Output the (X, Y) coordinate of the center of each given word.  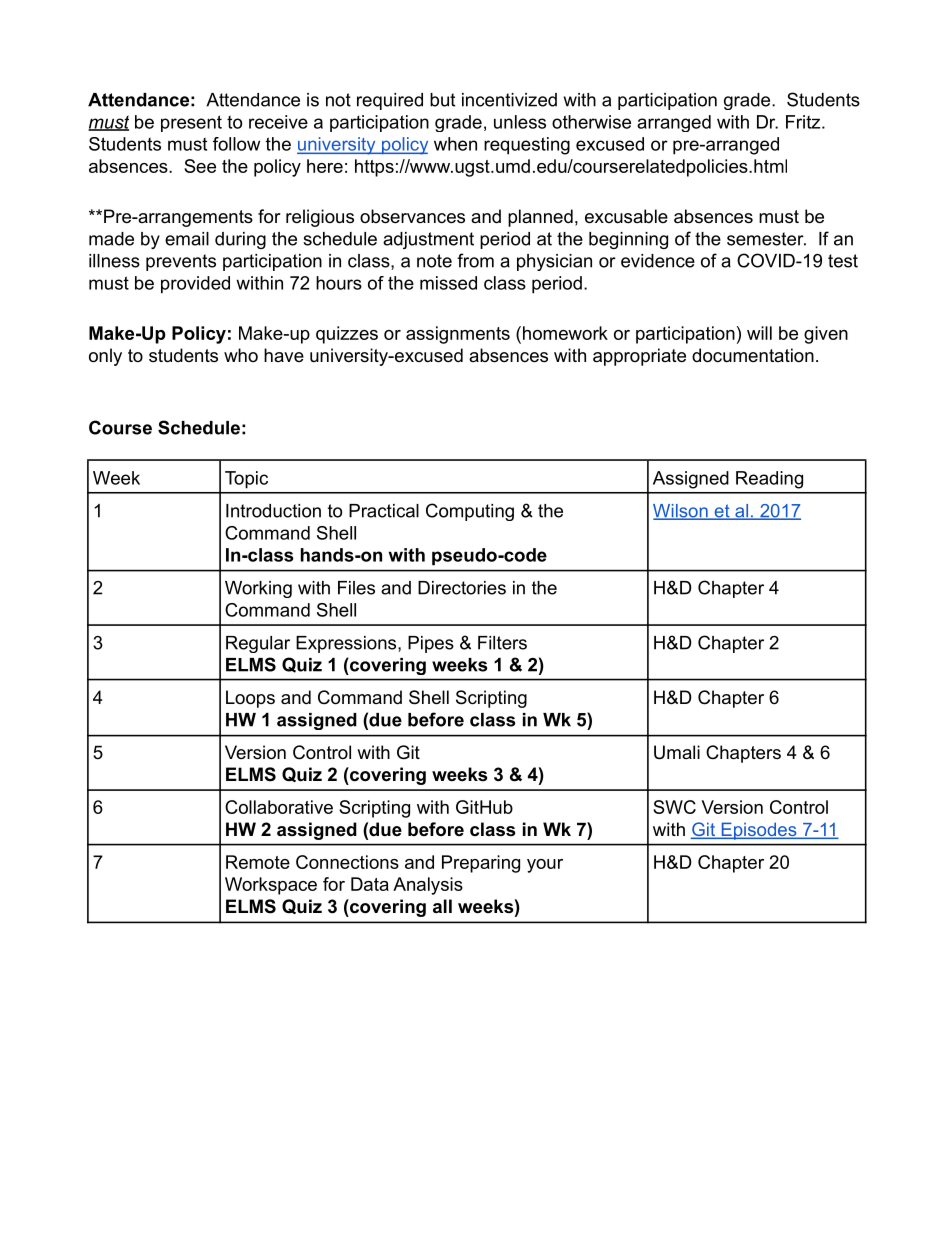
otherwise (591, 122)
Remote (258, 862)
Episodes (759, 831)
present (191, 123)
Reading (769, 480)
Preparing (481, 864)
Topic (246, 480)
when (455, 144)
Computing (470, 512)
